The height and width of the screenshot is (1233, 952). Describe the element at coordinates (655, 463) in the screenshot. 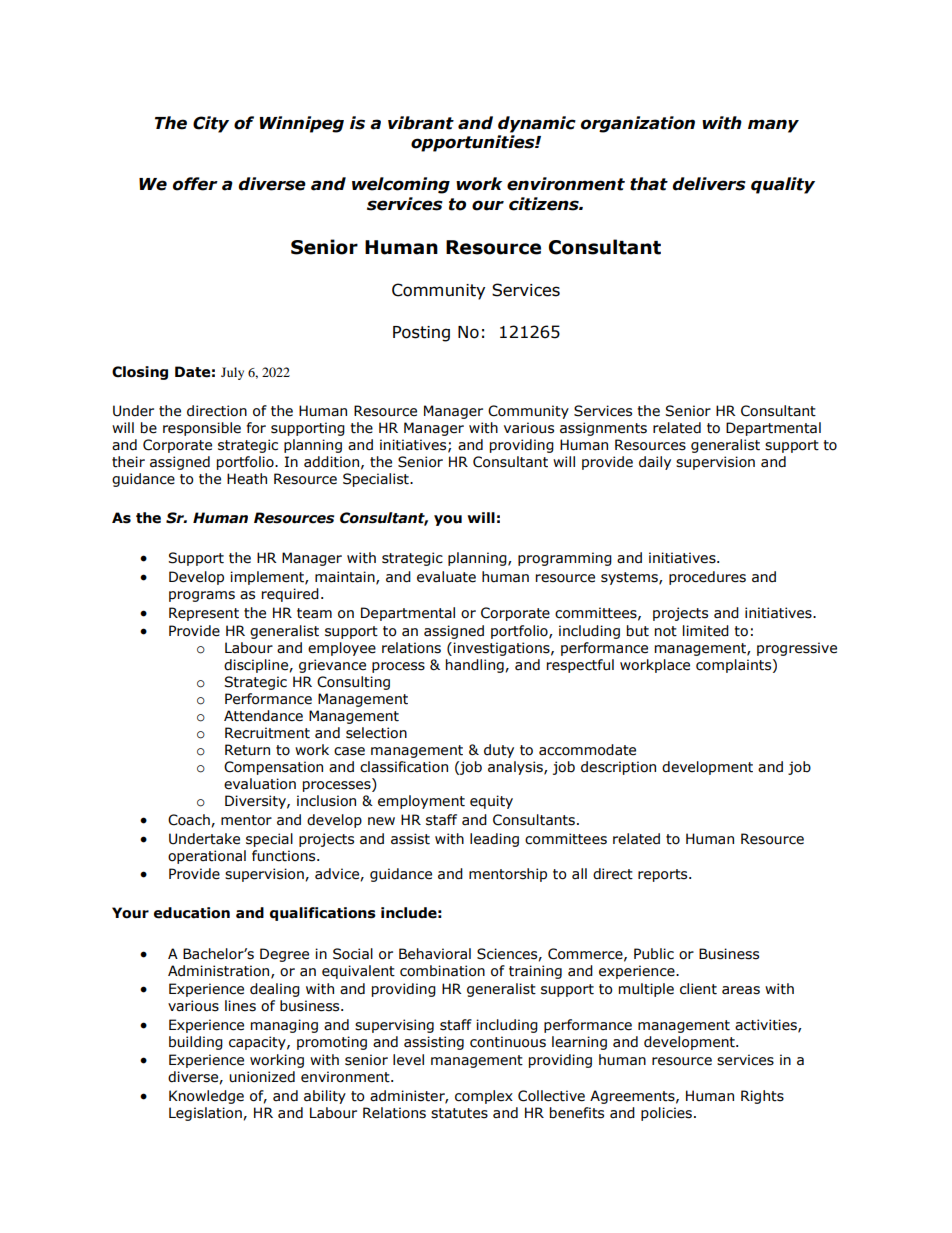

I see `daily` at that location.
